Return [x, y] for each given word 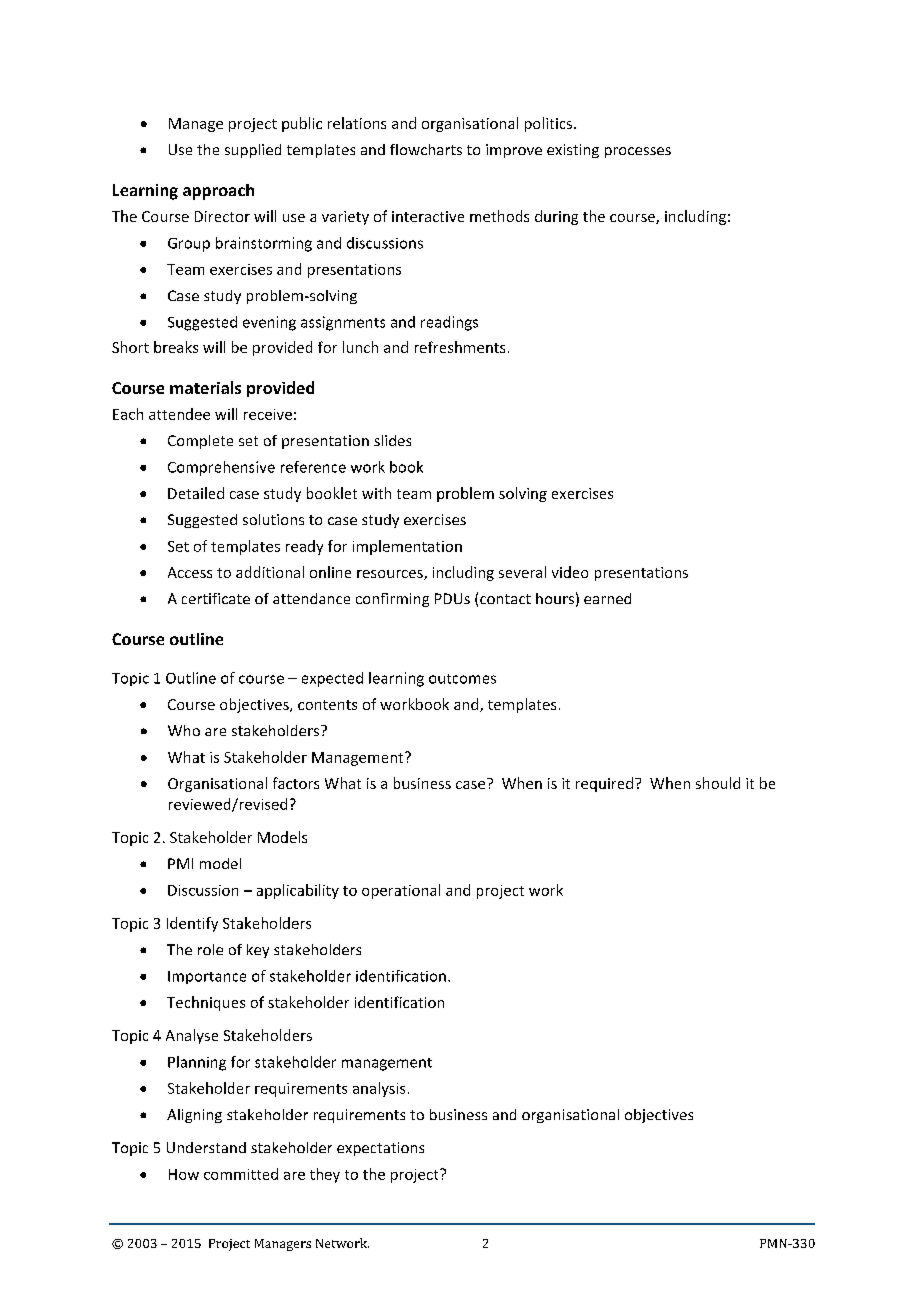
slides [392, 440]
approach [218, 192]
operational [401, 891]
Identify [192, 924]
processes [638, 152]
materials [205, 387]
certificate [216, 598]
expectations [380, 1149]
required [604, 784]
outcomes [462, 679]
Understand [206, 1147]
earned [607, 598]
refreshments [460, 347]
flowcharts [426, 149]
